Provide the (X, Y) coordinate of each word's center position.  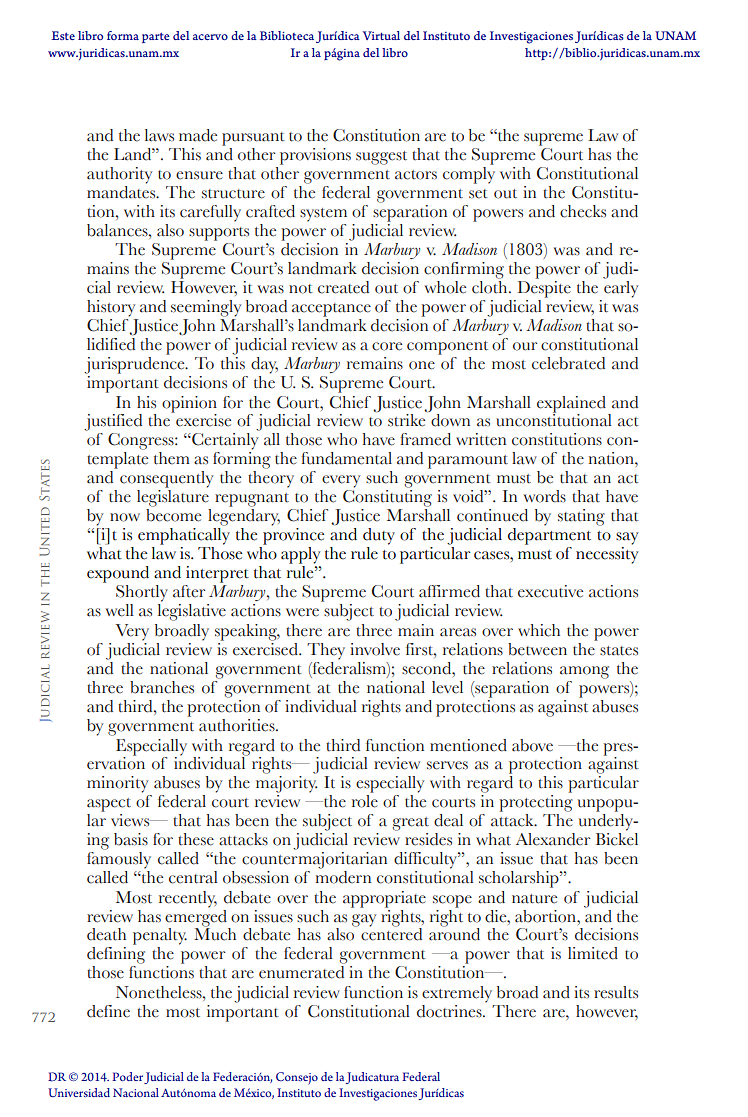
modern (343, 876)
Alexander (553, 839)
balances (118, 230)
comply (469, 174)
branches (162, 687)
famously (119, 859)
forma (123, 35)
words (545, 496)
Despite (544, 289)
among (584, 672)
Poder (127, 1076)
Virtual (381, 35)
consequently (166, 479)
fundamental (346, 458)
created (343, 287)
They (326, 651)
